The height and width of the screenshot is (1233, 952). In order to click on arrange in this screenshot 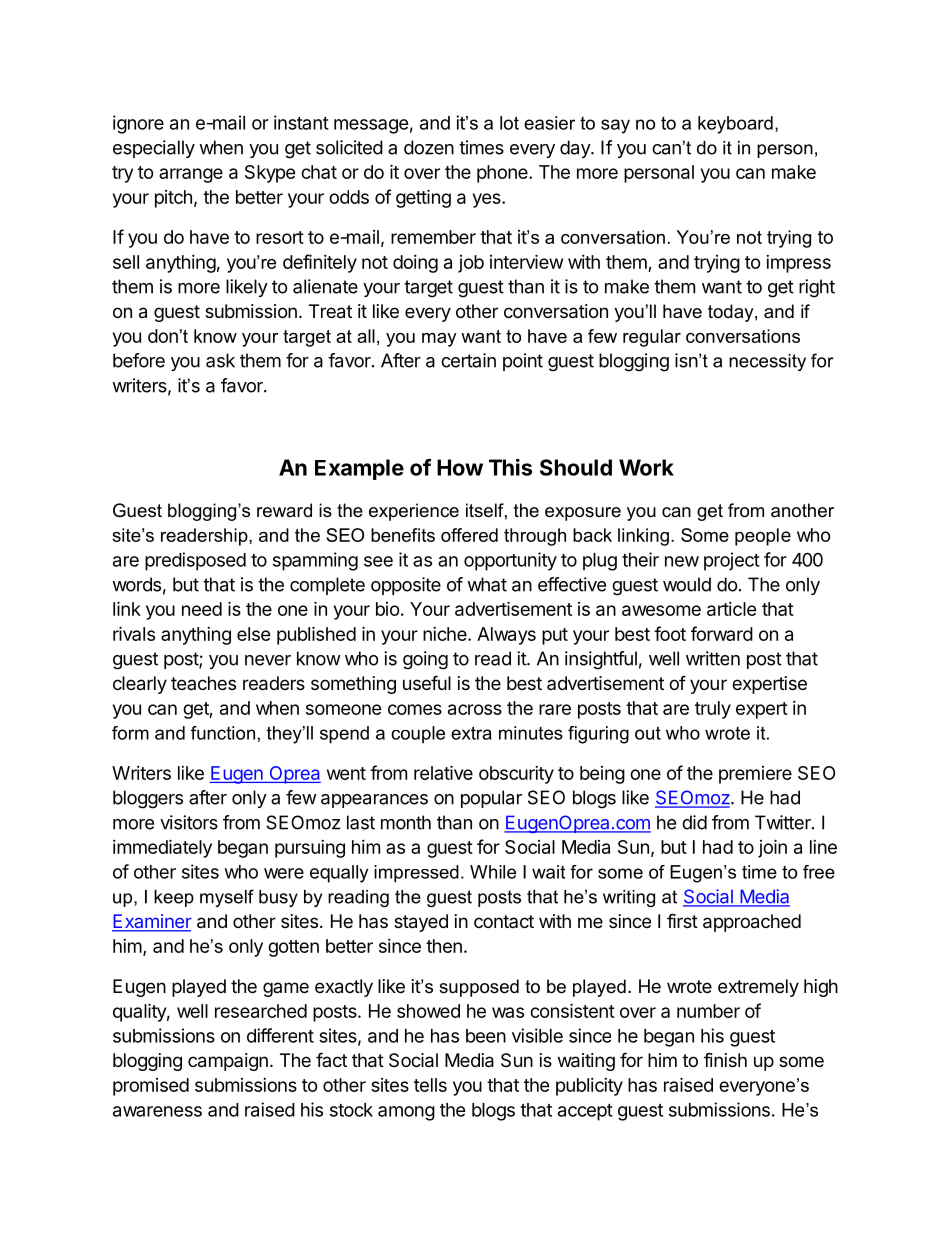, I will do `click(191, 175)`.
